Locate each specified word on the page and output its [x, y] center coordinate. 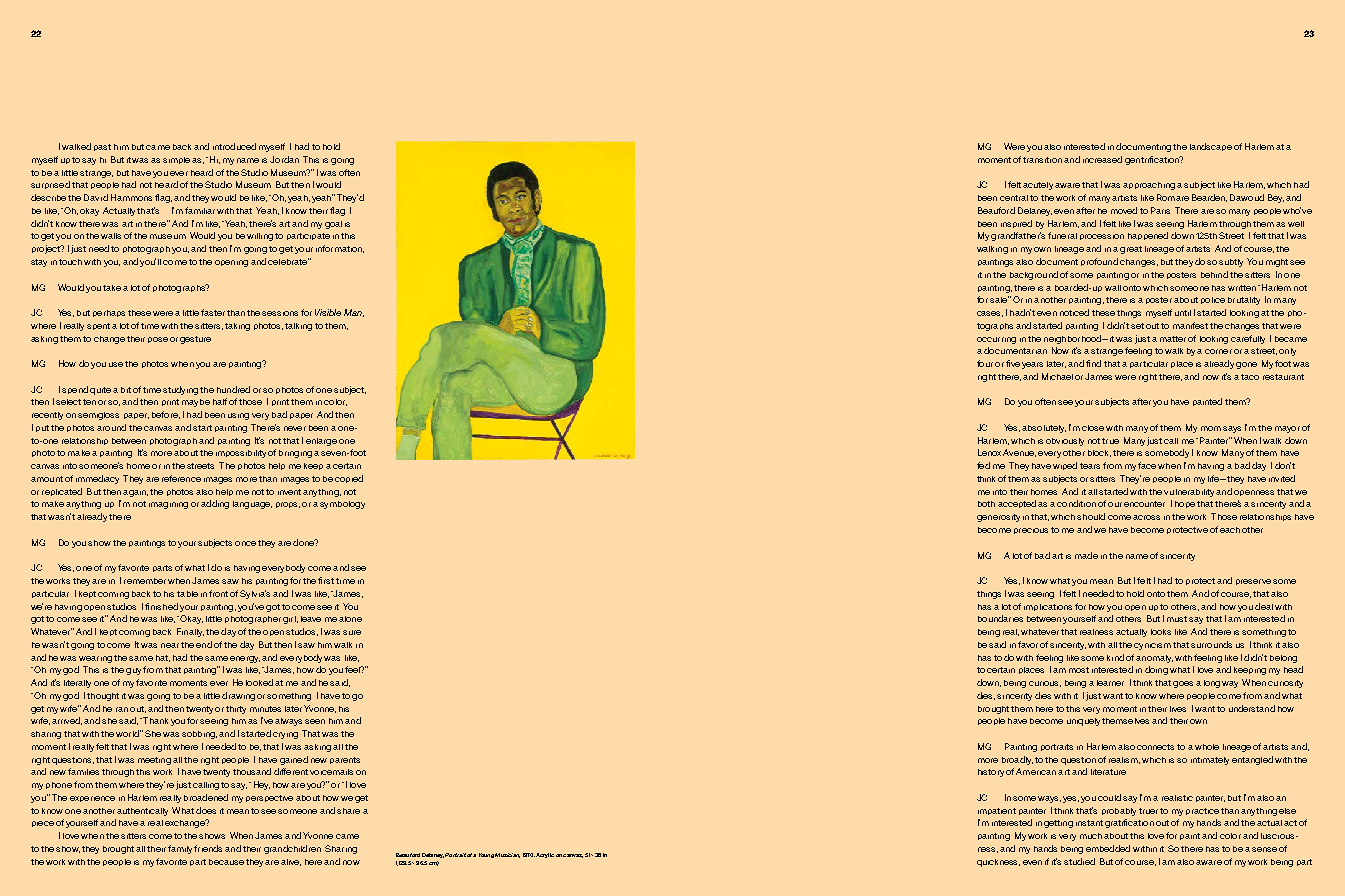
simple [178, 160]
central [1014, 198]
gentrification [1153, 160]
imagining [168, 505]
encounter [1144, 504]
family [180, 849]
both [986, 504]
